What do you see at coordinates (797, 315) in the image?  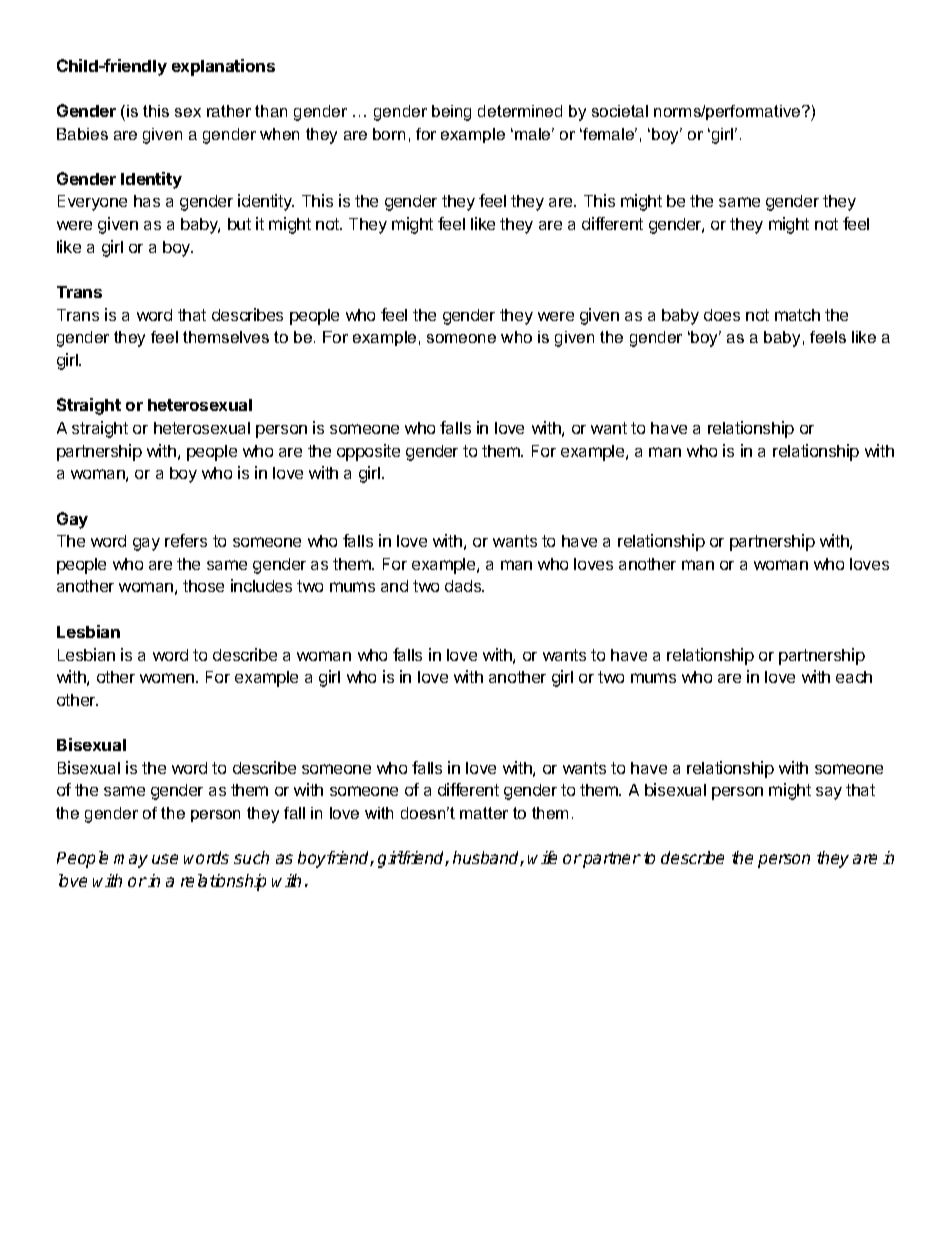 I see `match` at bounding box center [797, 315].
